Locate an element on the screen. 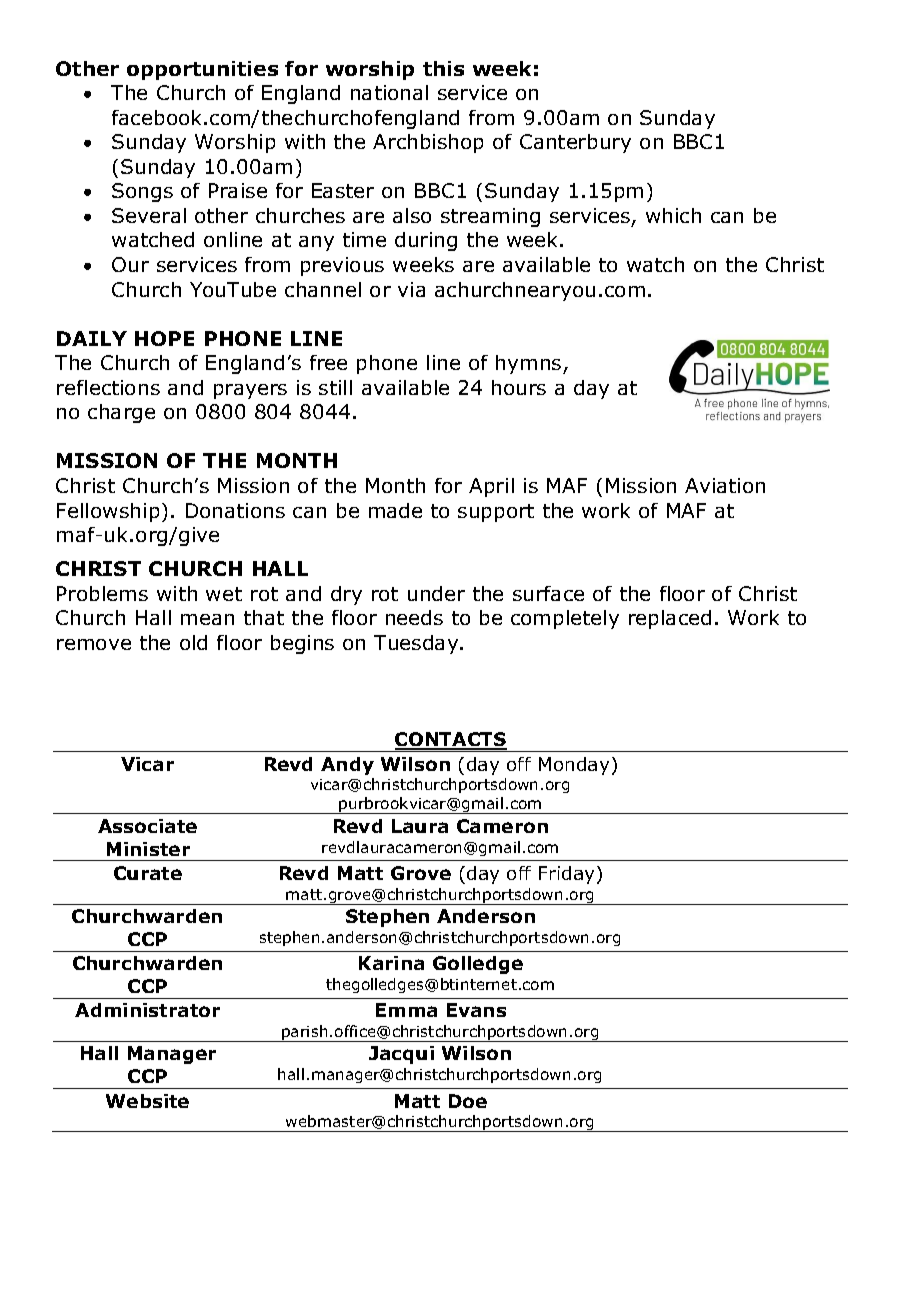 Image resolution: width=924 pixels, height=1308 pixels. opportunities is located at coordinates (202, 70).
